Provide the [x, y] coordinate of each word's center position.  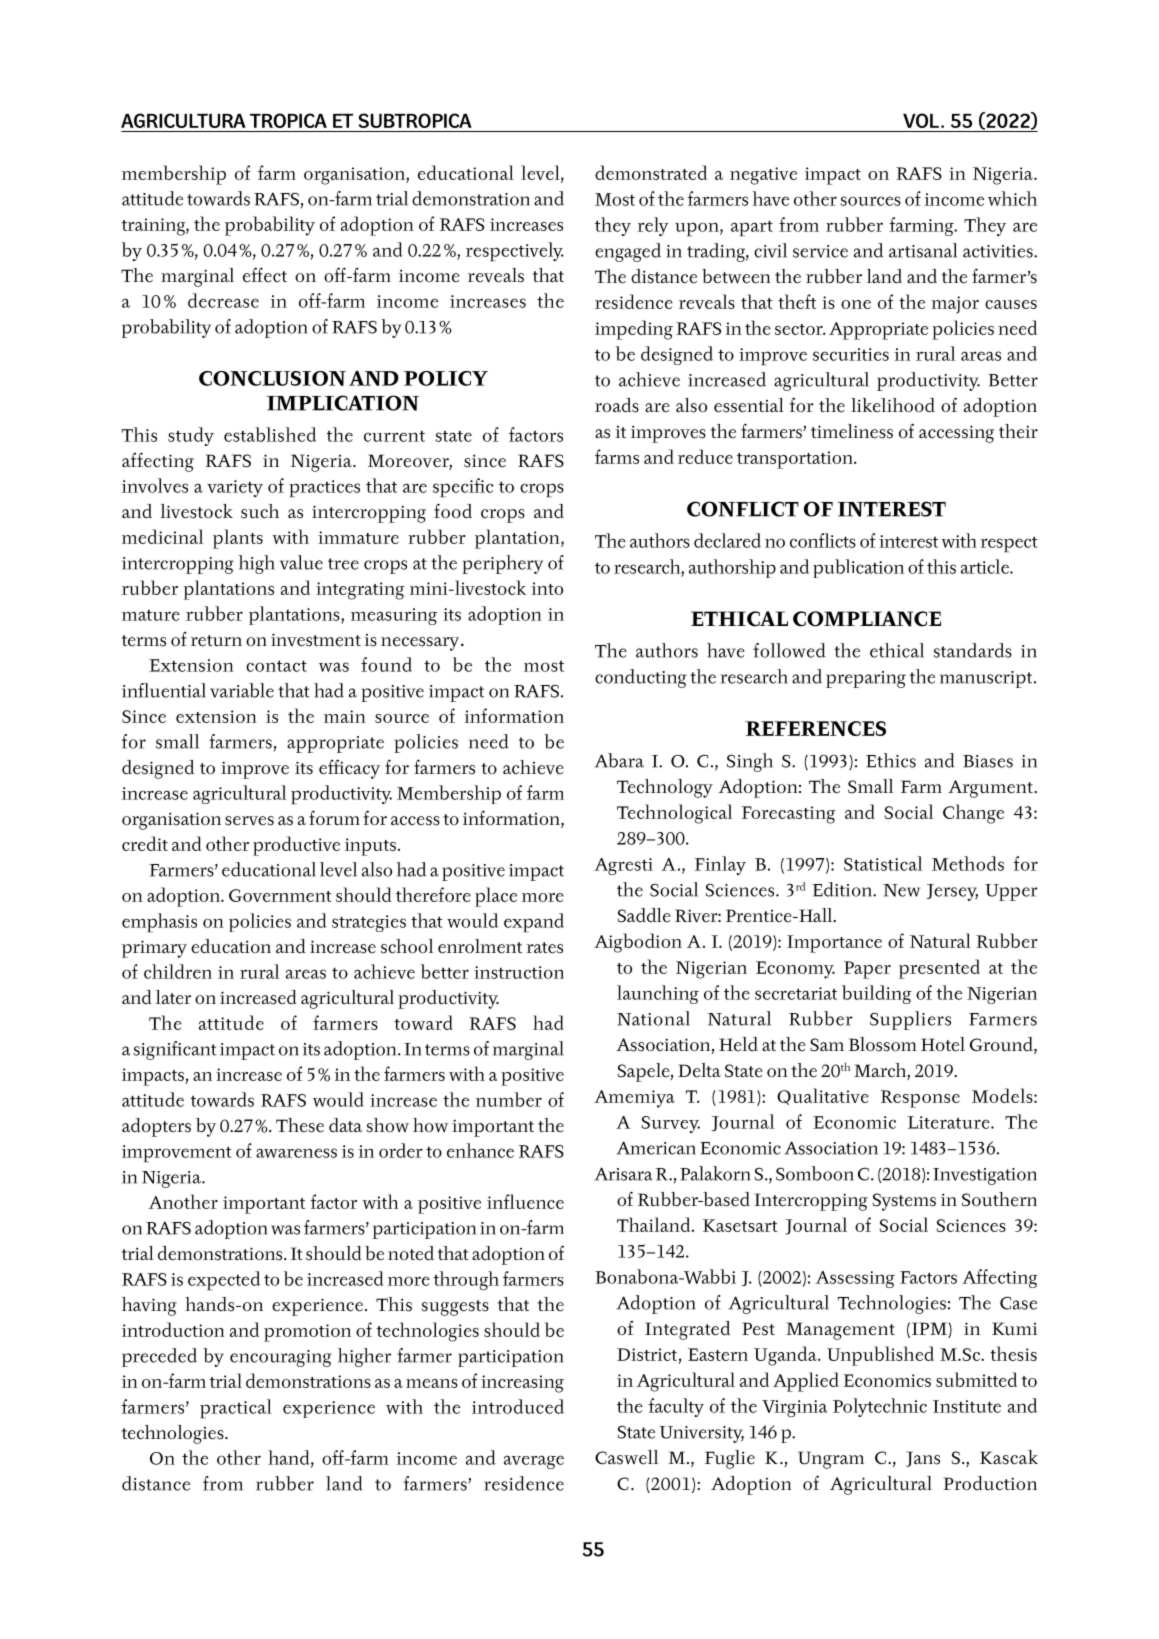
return [216, 641]
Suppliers [910, 1020]
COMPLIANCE [867, 619]
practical [236, 1408]
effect [265, 275]
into [547, 588]
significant [175, 1050]
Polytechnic [880, 1407]
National [653, 1018]
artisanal [923, 250]
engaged [628, 252]
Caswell [626, 1457]
